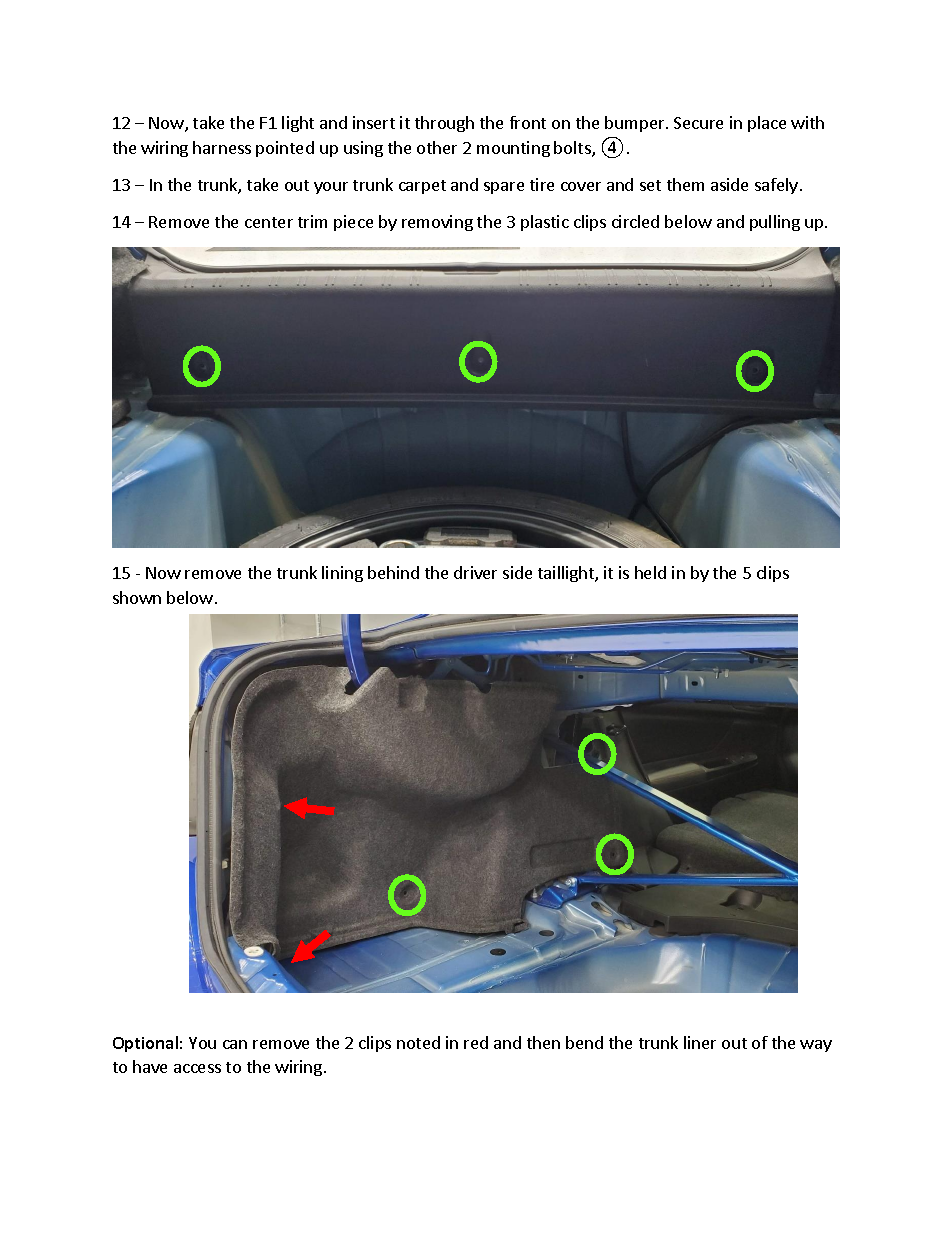  What do you see at coordinates (767, 124) in the page?
I see `place` at bounding box center [767, 124].
